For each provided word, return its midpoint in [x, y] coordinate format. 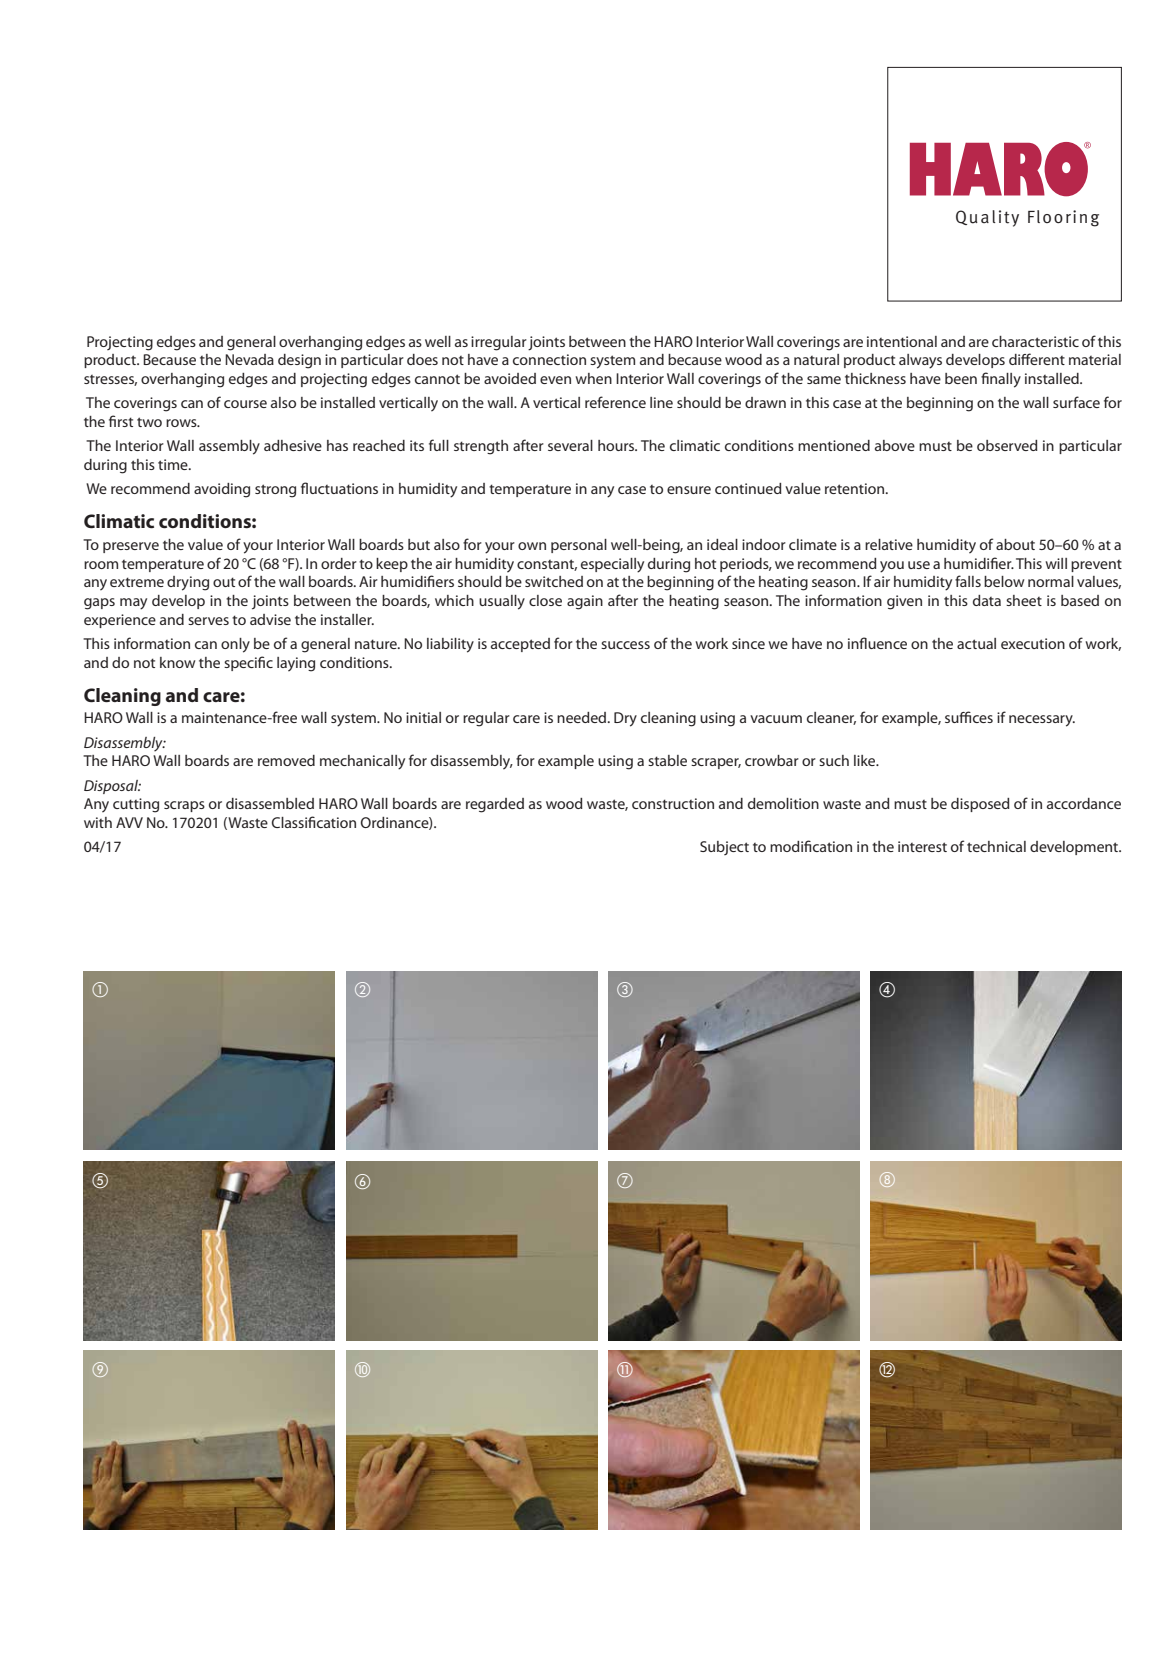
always [920, 361]
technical [996, 846]
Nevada [249, 359]
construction [673, 803]
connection [549, 359]
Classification [314, 822]
